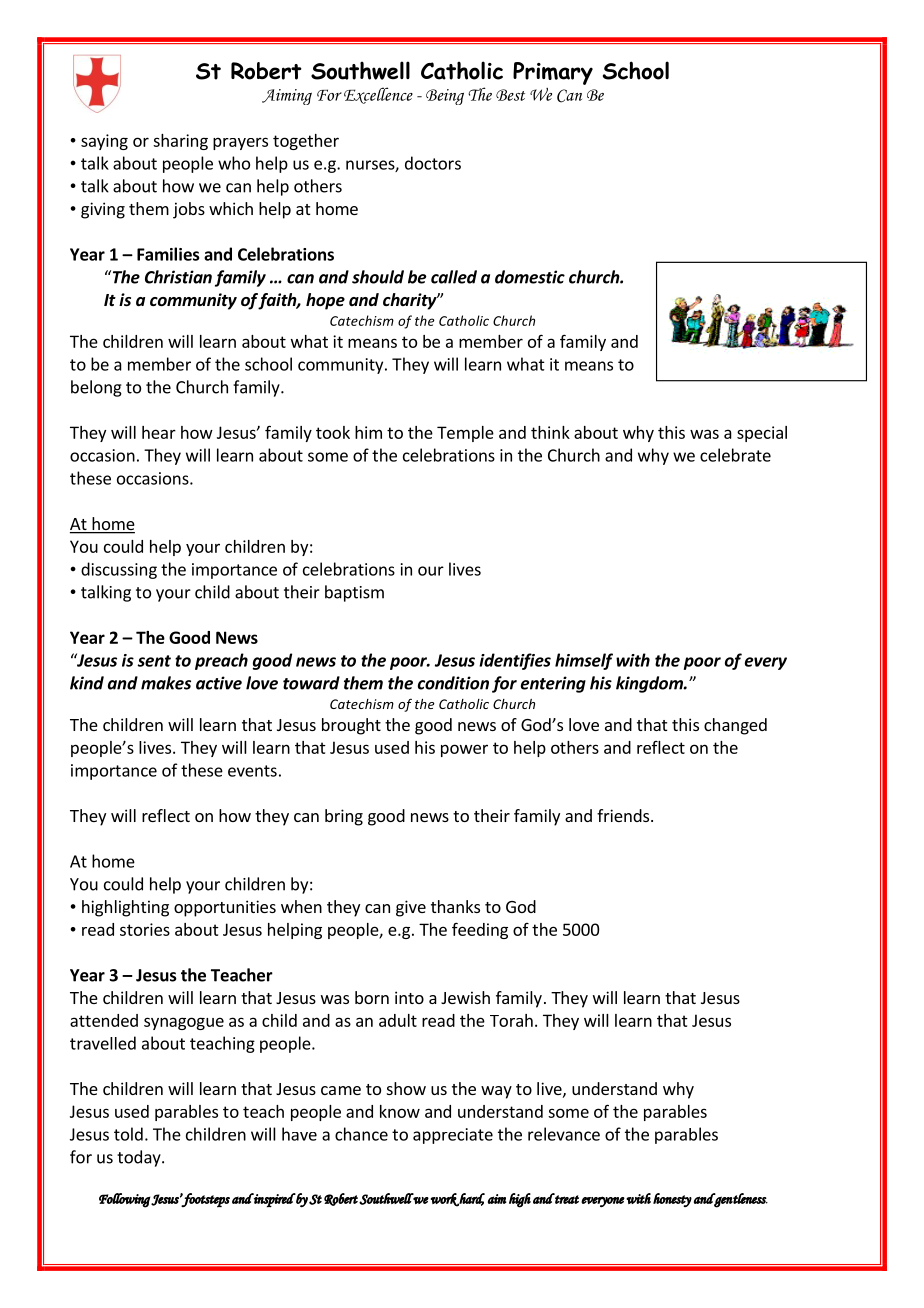 The height and width of the document is (1308, 924). What do you see at coordinates (411, 908) in the document?
I see `give` at bounding box center [411, 908].
